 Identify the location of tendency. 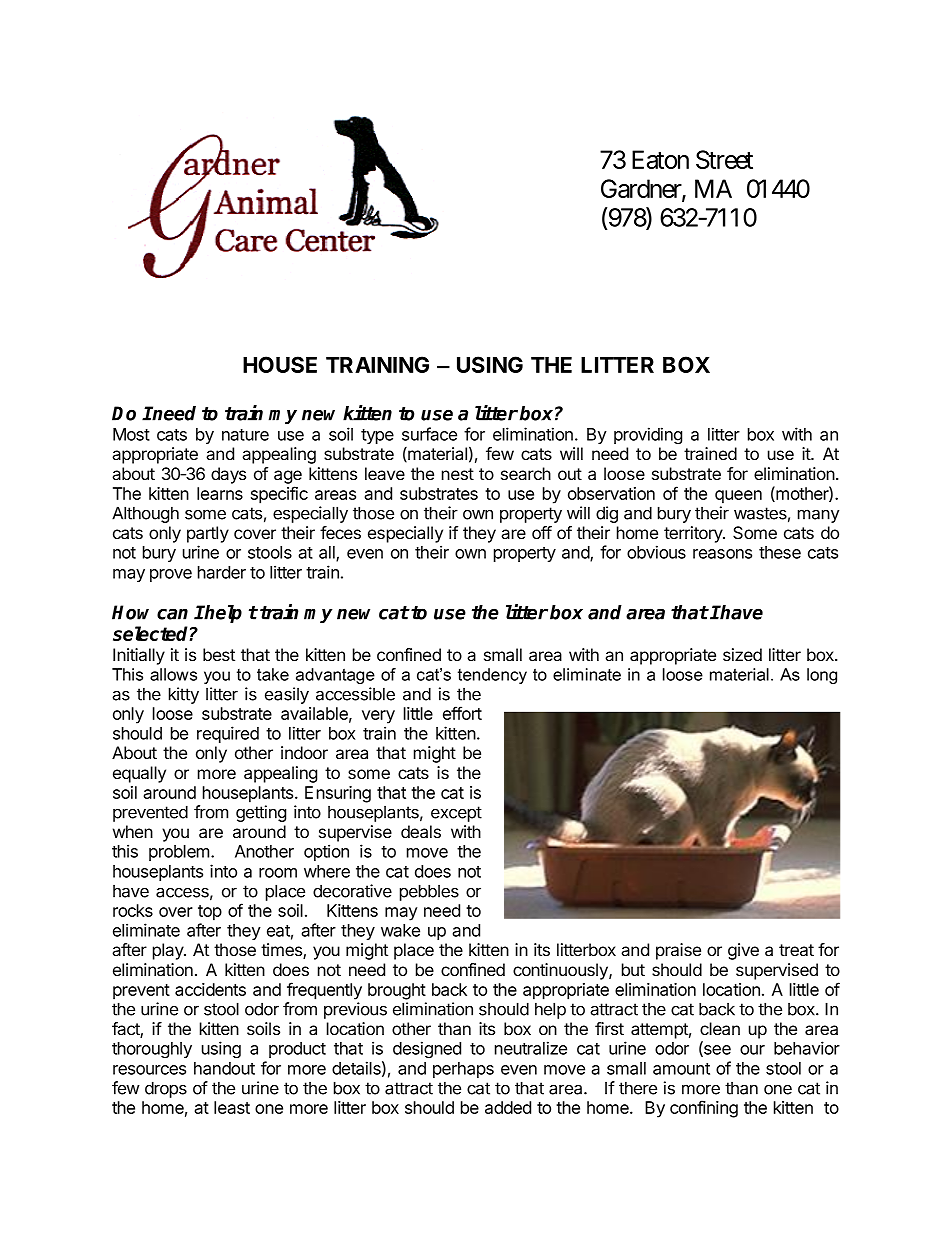
(492, 676).
